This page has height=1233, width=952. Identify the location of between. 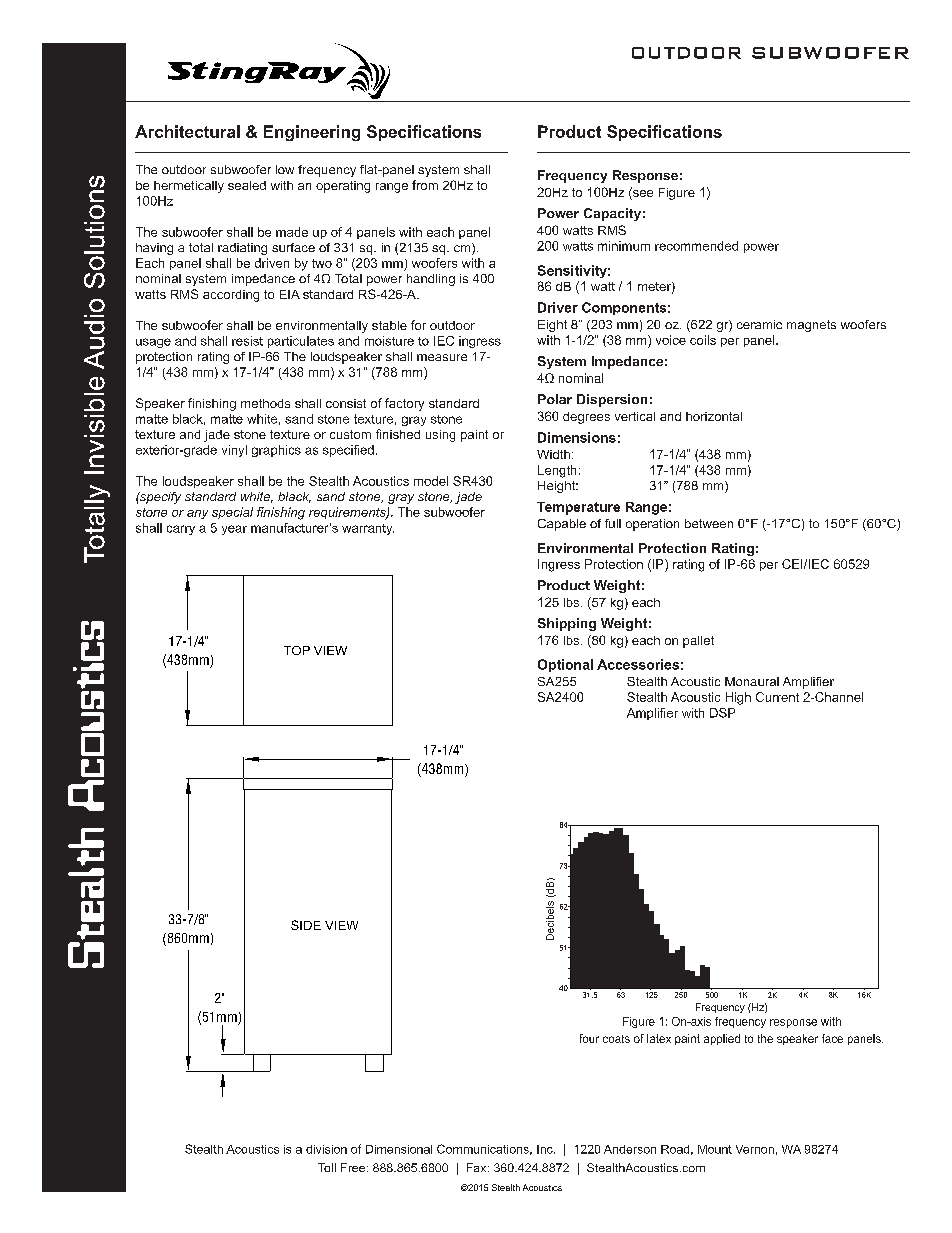
(709, 523).
